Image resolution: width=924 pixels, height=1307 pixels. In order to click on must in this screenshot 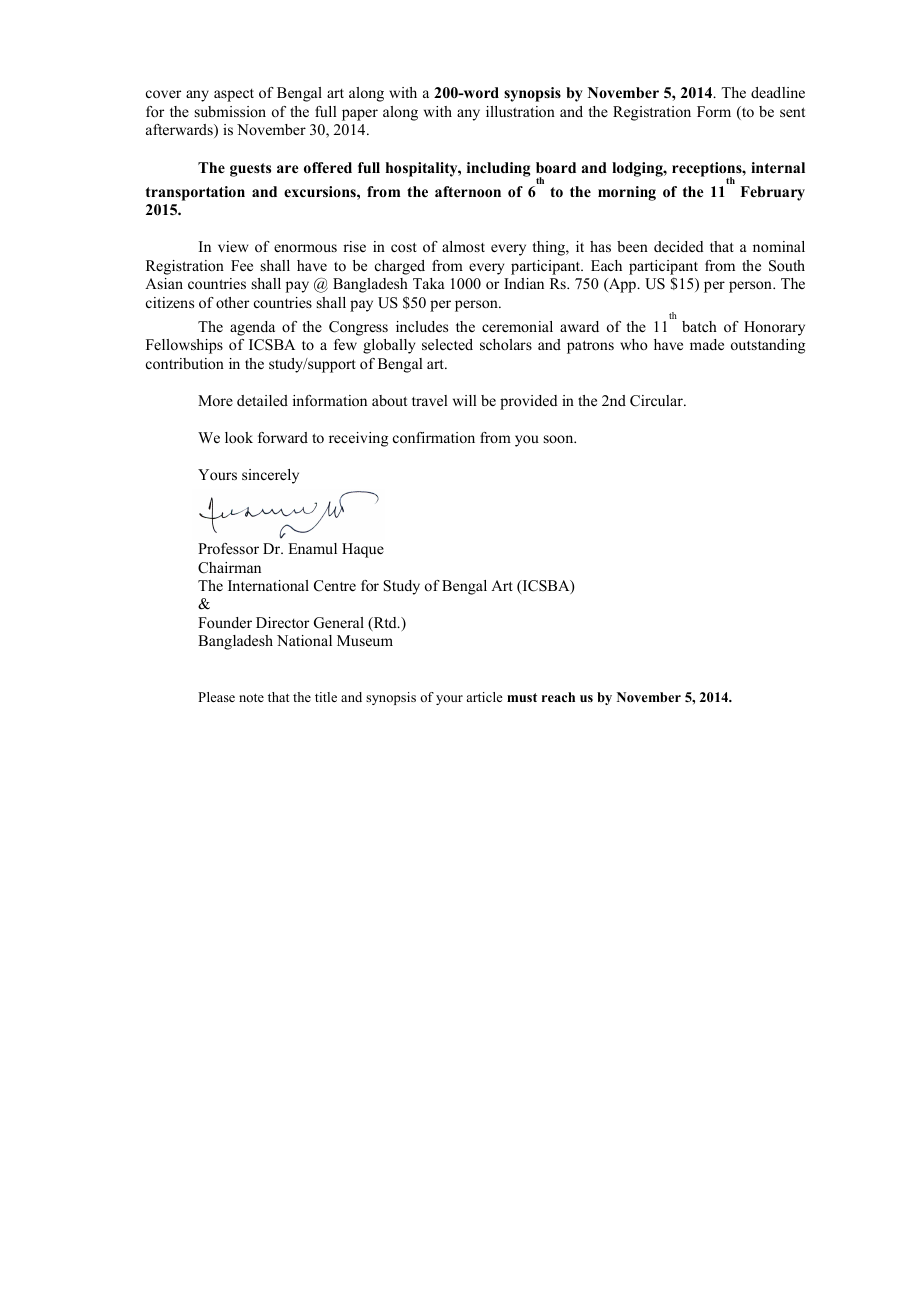, I will do `click(522, 697)`.
